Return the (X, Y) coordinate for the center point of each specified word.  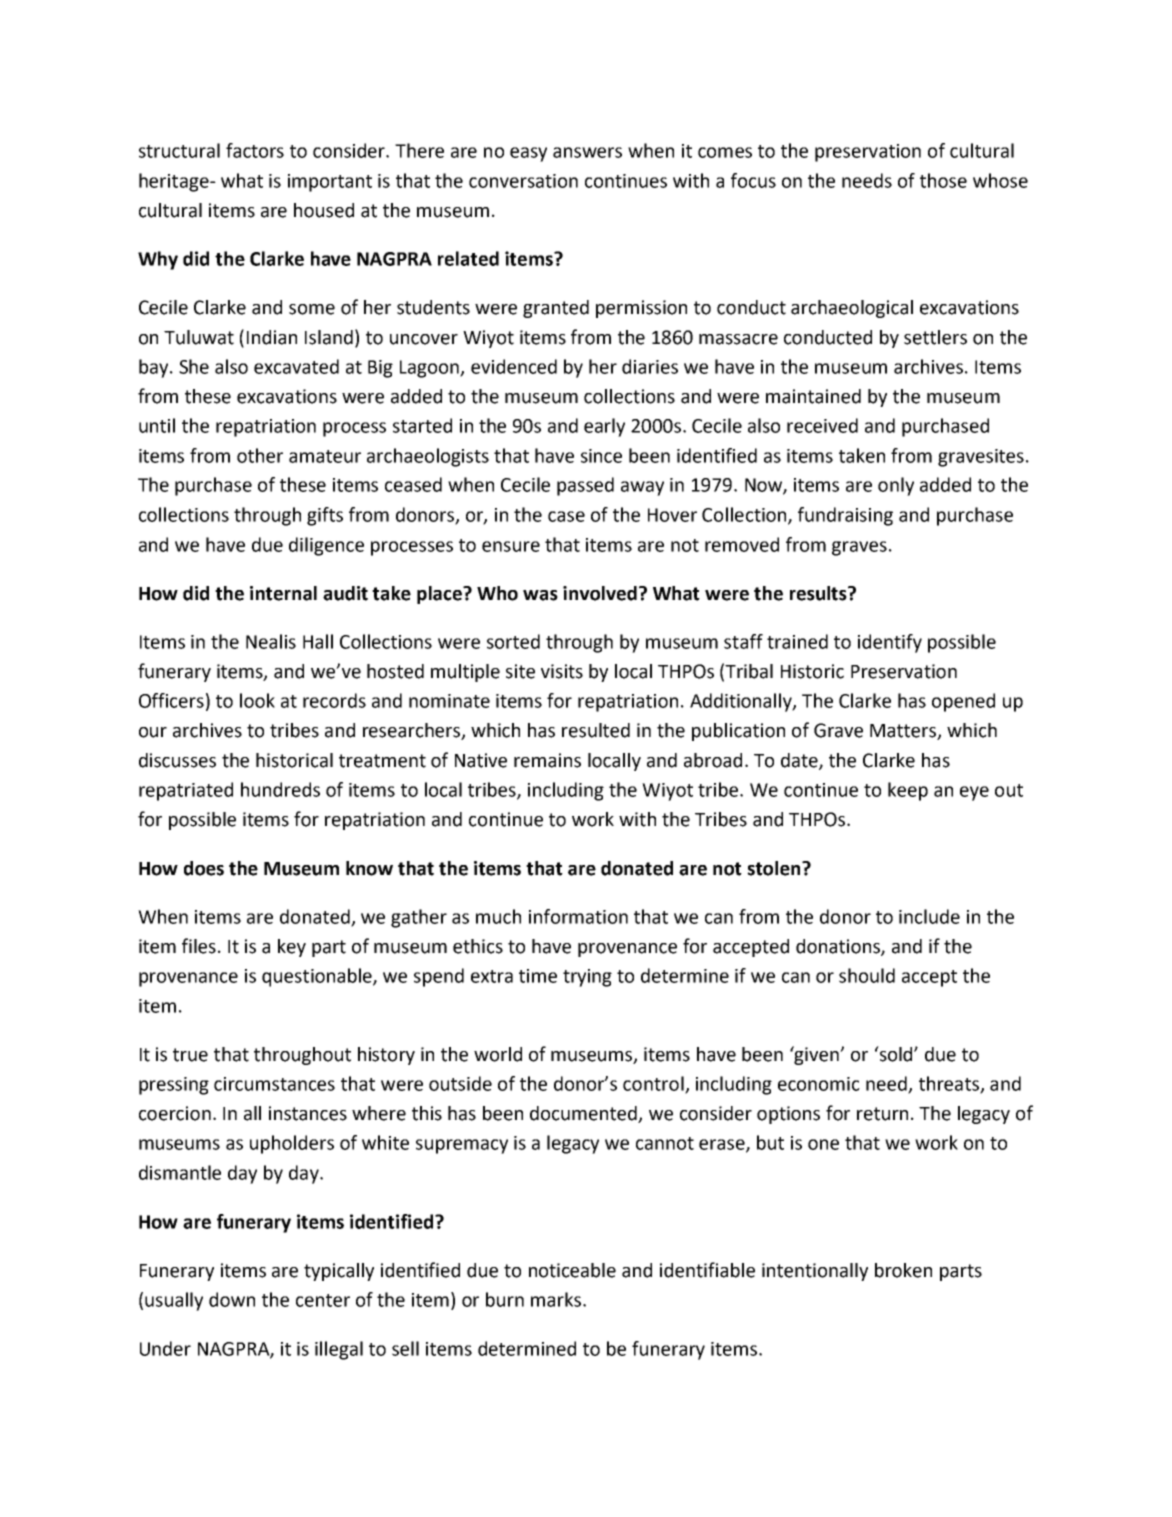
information (578, 916)
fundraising (845, 516)
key (292, 948)
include (929, 916)
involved (600, 593)
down (232, 1299)
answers (587, 152)
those (943, 180)
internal (283, 593)
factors (255, 150)
